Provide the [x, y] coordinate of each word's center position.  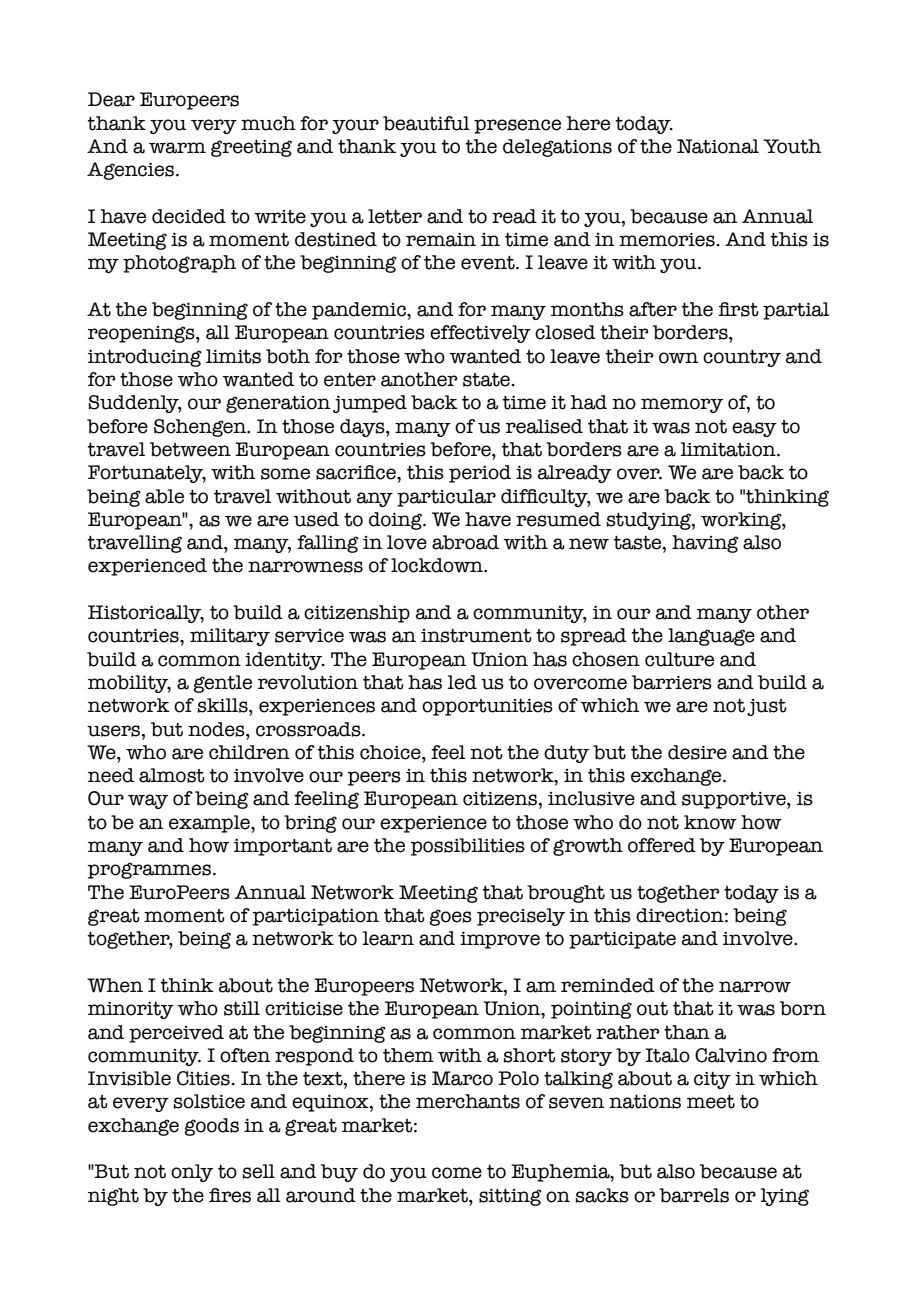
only [192, 1173]
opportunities [487, 707]
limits [233, 356]
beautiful [426, 123]
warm [177, 148]
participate [622, 940]
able [164, 496]
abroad [465, 542]
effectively [480, 334]
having [705, 544]
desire [697, 752]
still [242, 1008]
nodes [217, 729]
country [742, 358]
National [718, 146]
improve [500, 940]
